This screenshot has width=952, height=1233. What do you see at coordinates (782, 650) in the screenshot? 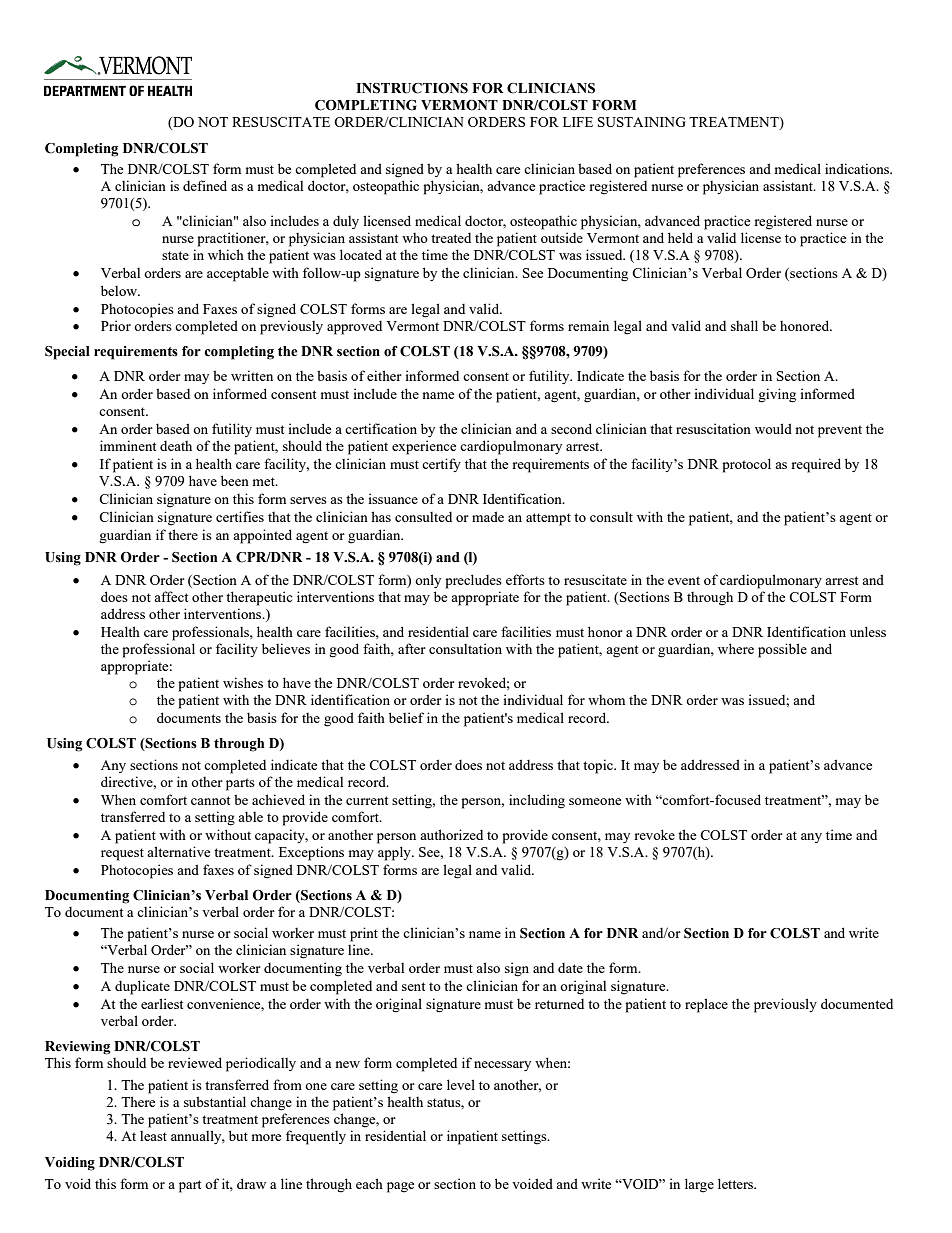
I see `possible` at bounding box center [782, 650].
